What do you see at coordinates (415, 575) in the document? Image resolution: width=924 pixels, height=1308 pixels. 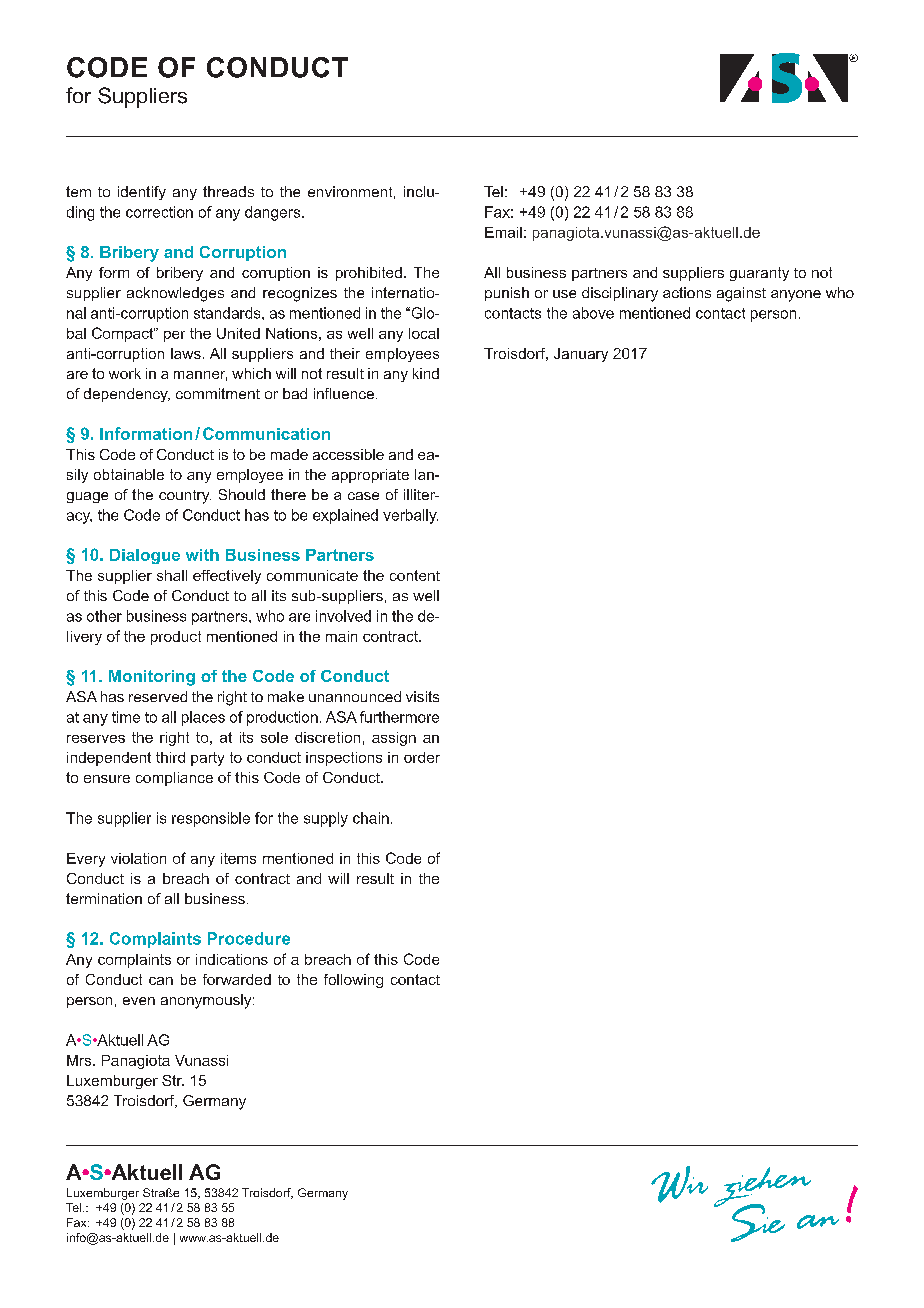 I see `content` at bounding box center [415, 575].
